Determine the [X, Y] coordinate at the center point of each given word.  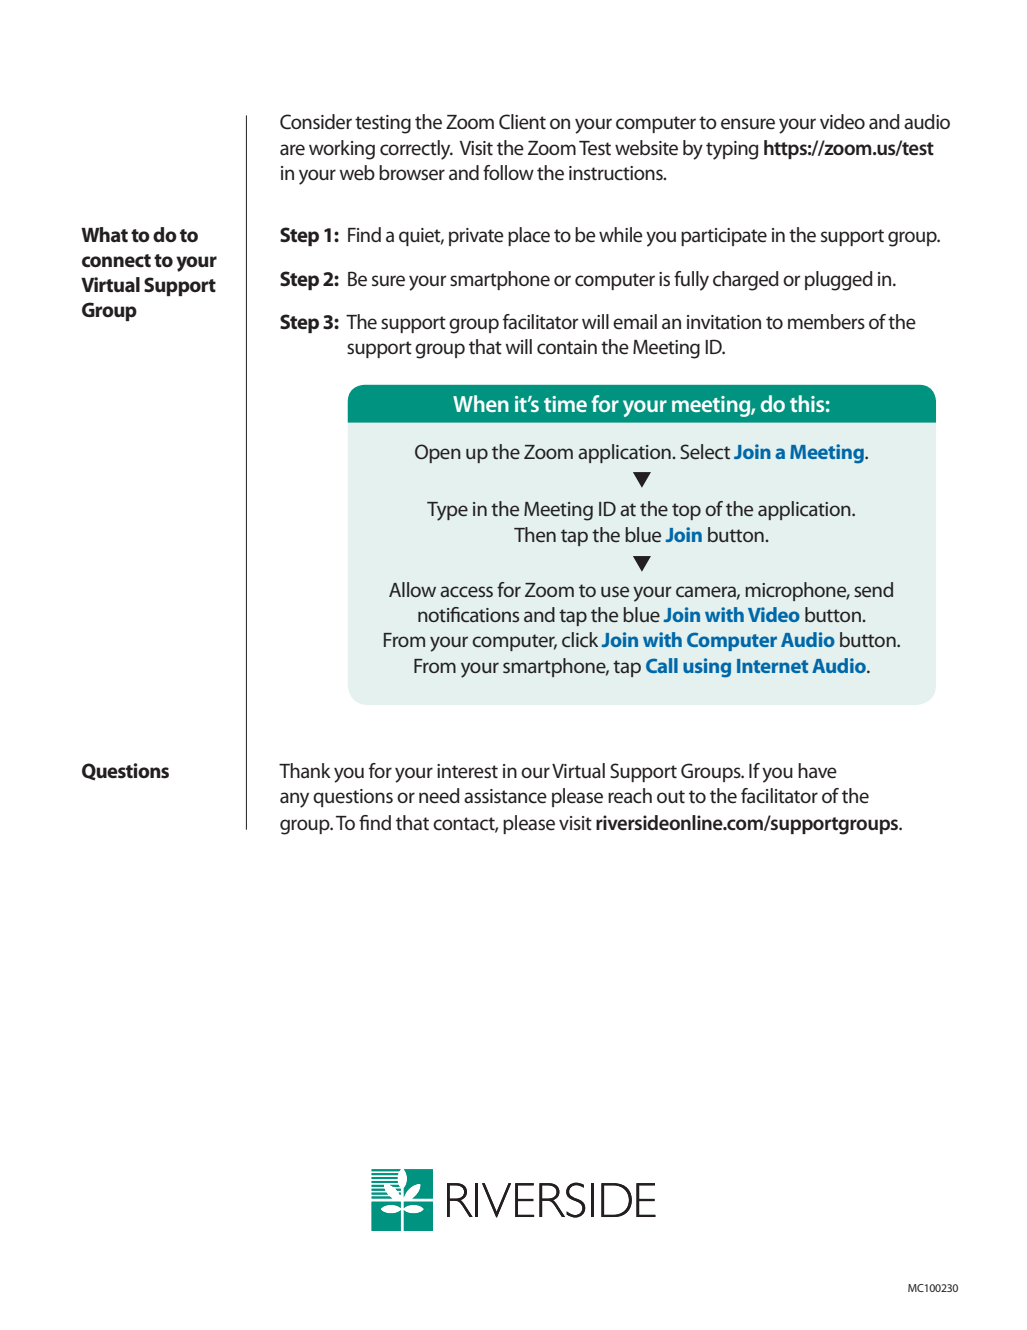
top [686, 511]
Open [438, 453]
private [476, 237]
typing [732, 150]
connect [116, 261]
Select [705, 452]
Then [535, 535]
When [481, 403]
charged [746, 281]
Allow [412, 589]
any [294, 800]
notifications [468, 614]
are [292, 150]
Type [447, 511]
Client [522, 122]
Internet [772, 666]
